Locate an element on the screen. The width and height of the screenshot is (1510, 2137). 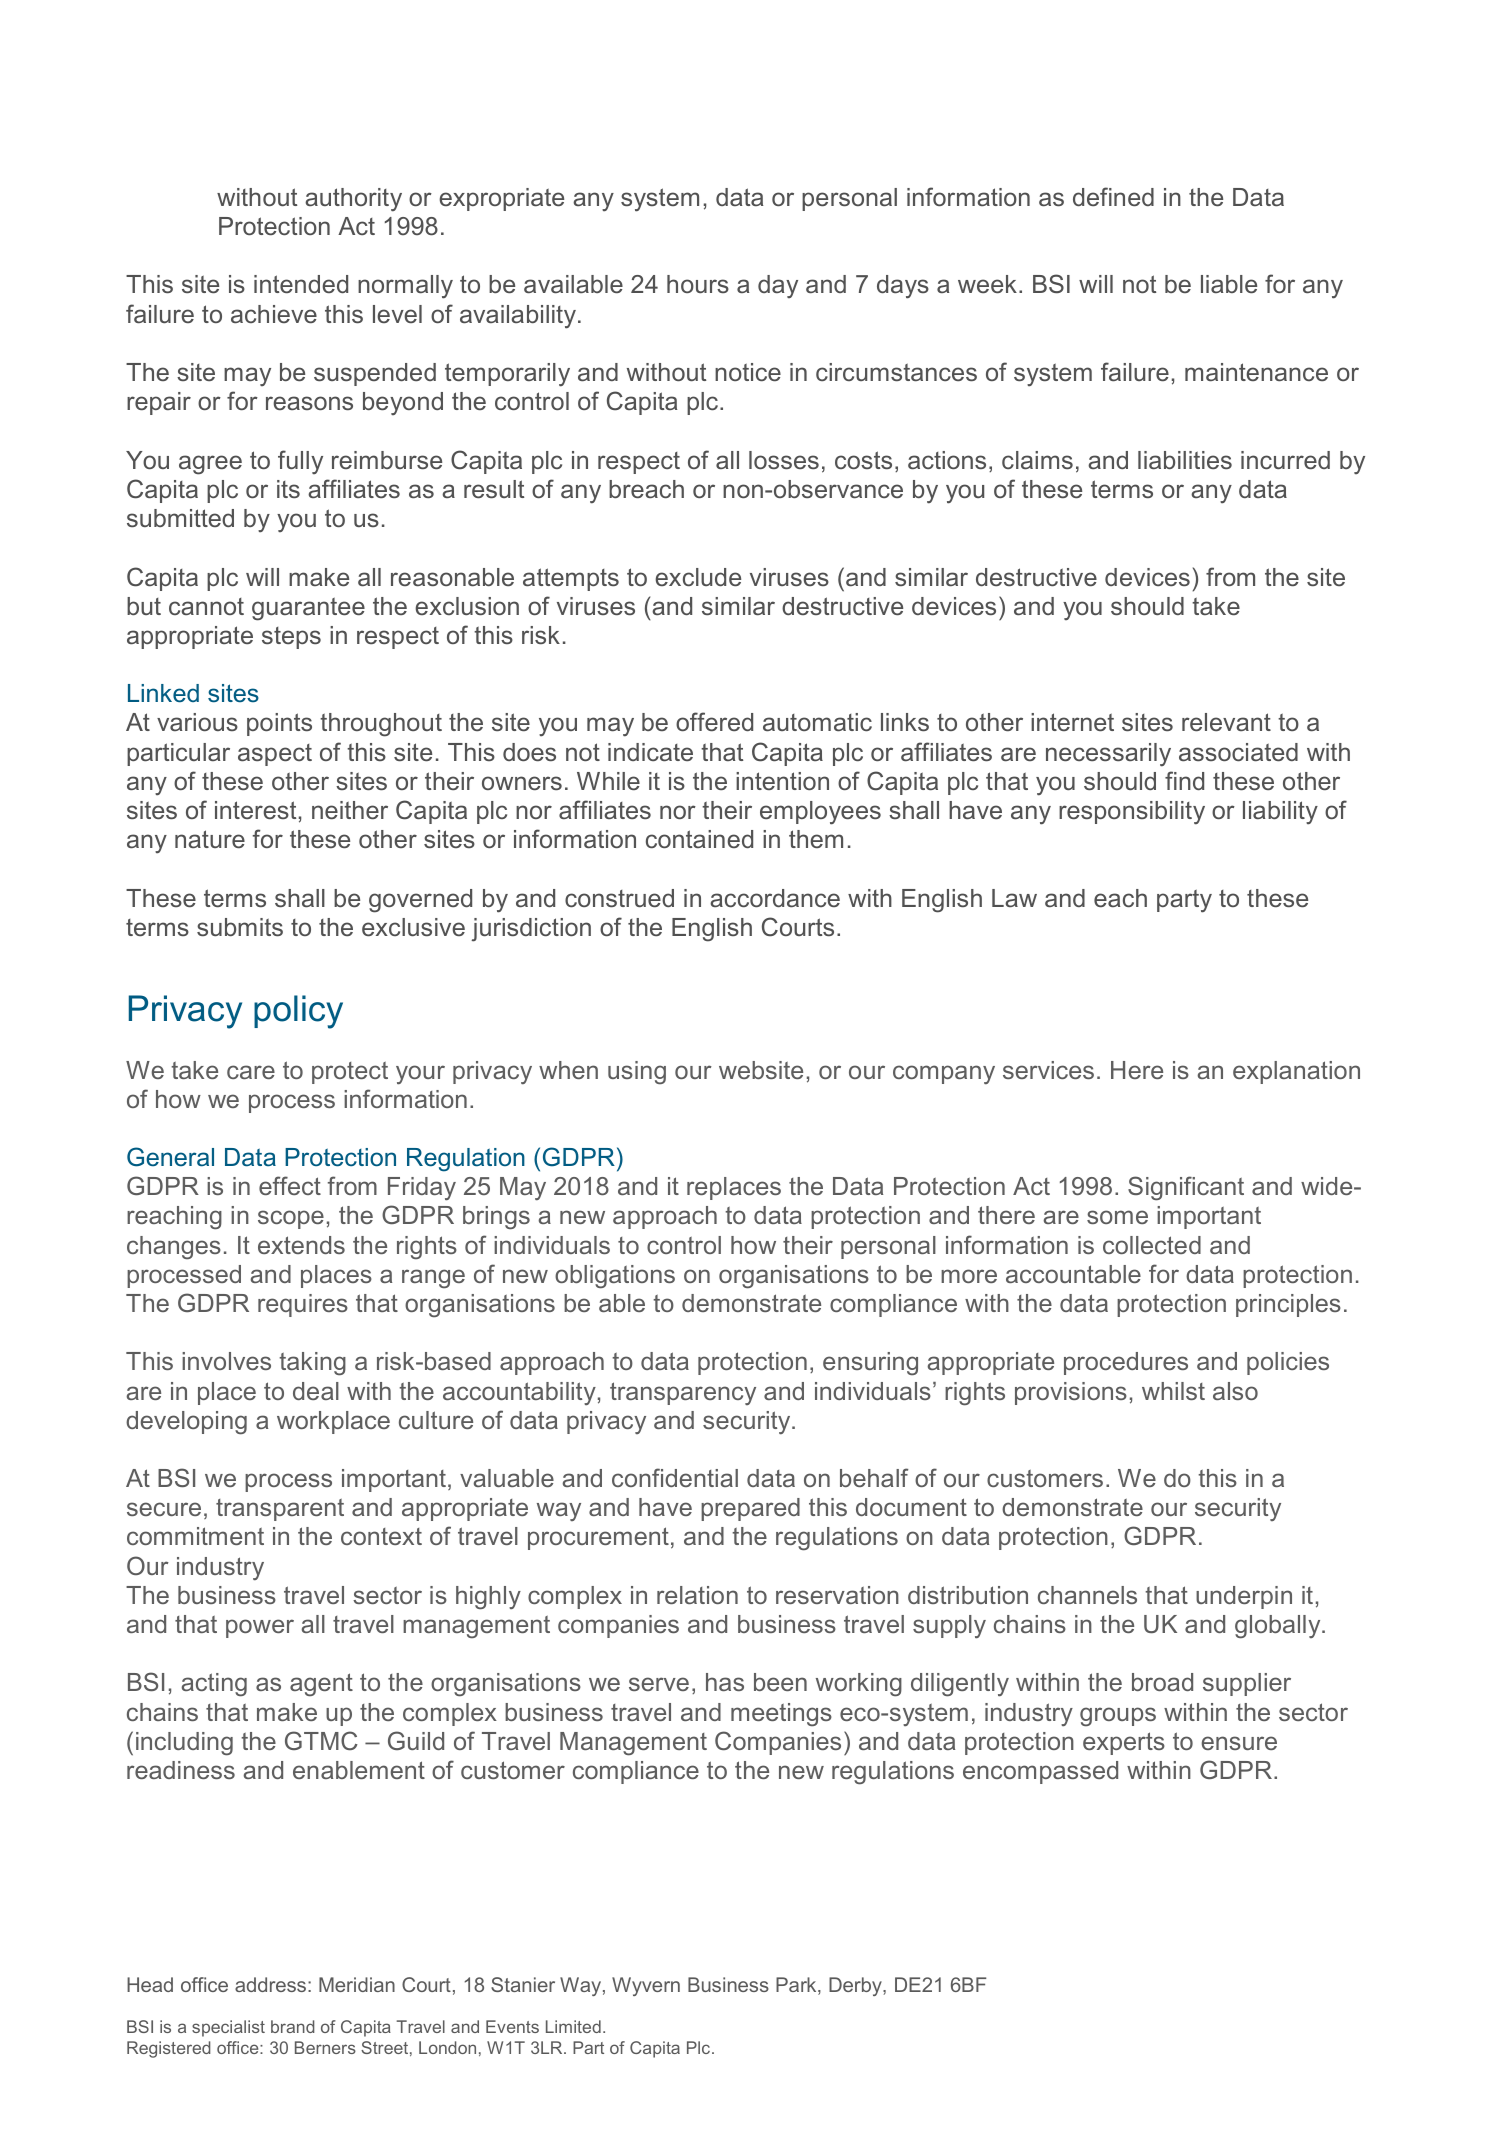
defined is located at coordinates (1113, 197).
